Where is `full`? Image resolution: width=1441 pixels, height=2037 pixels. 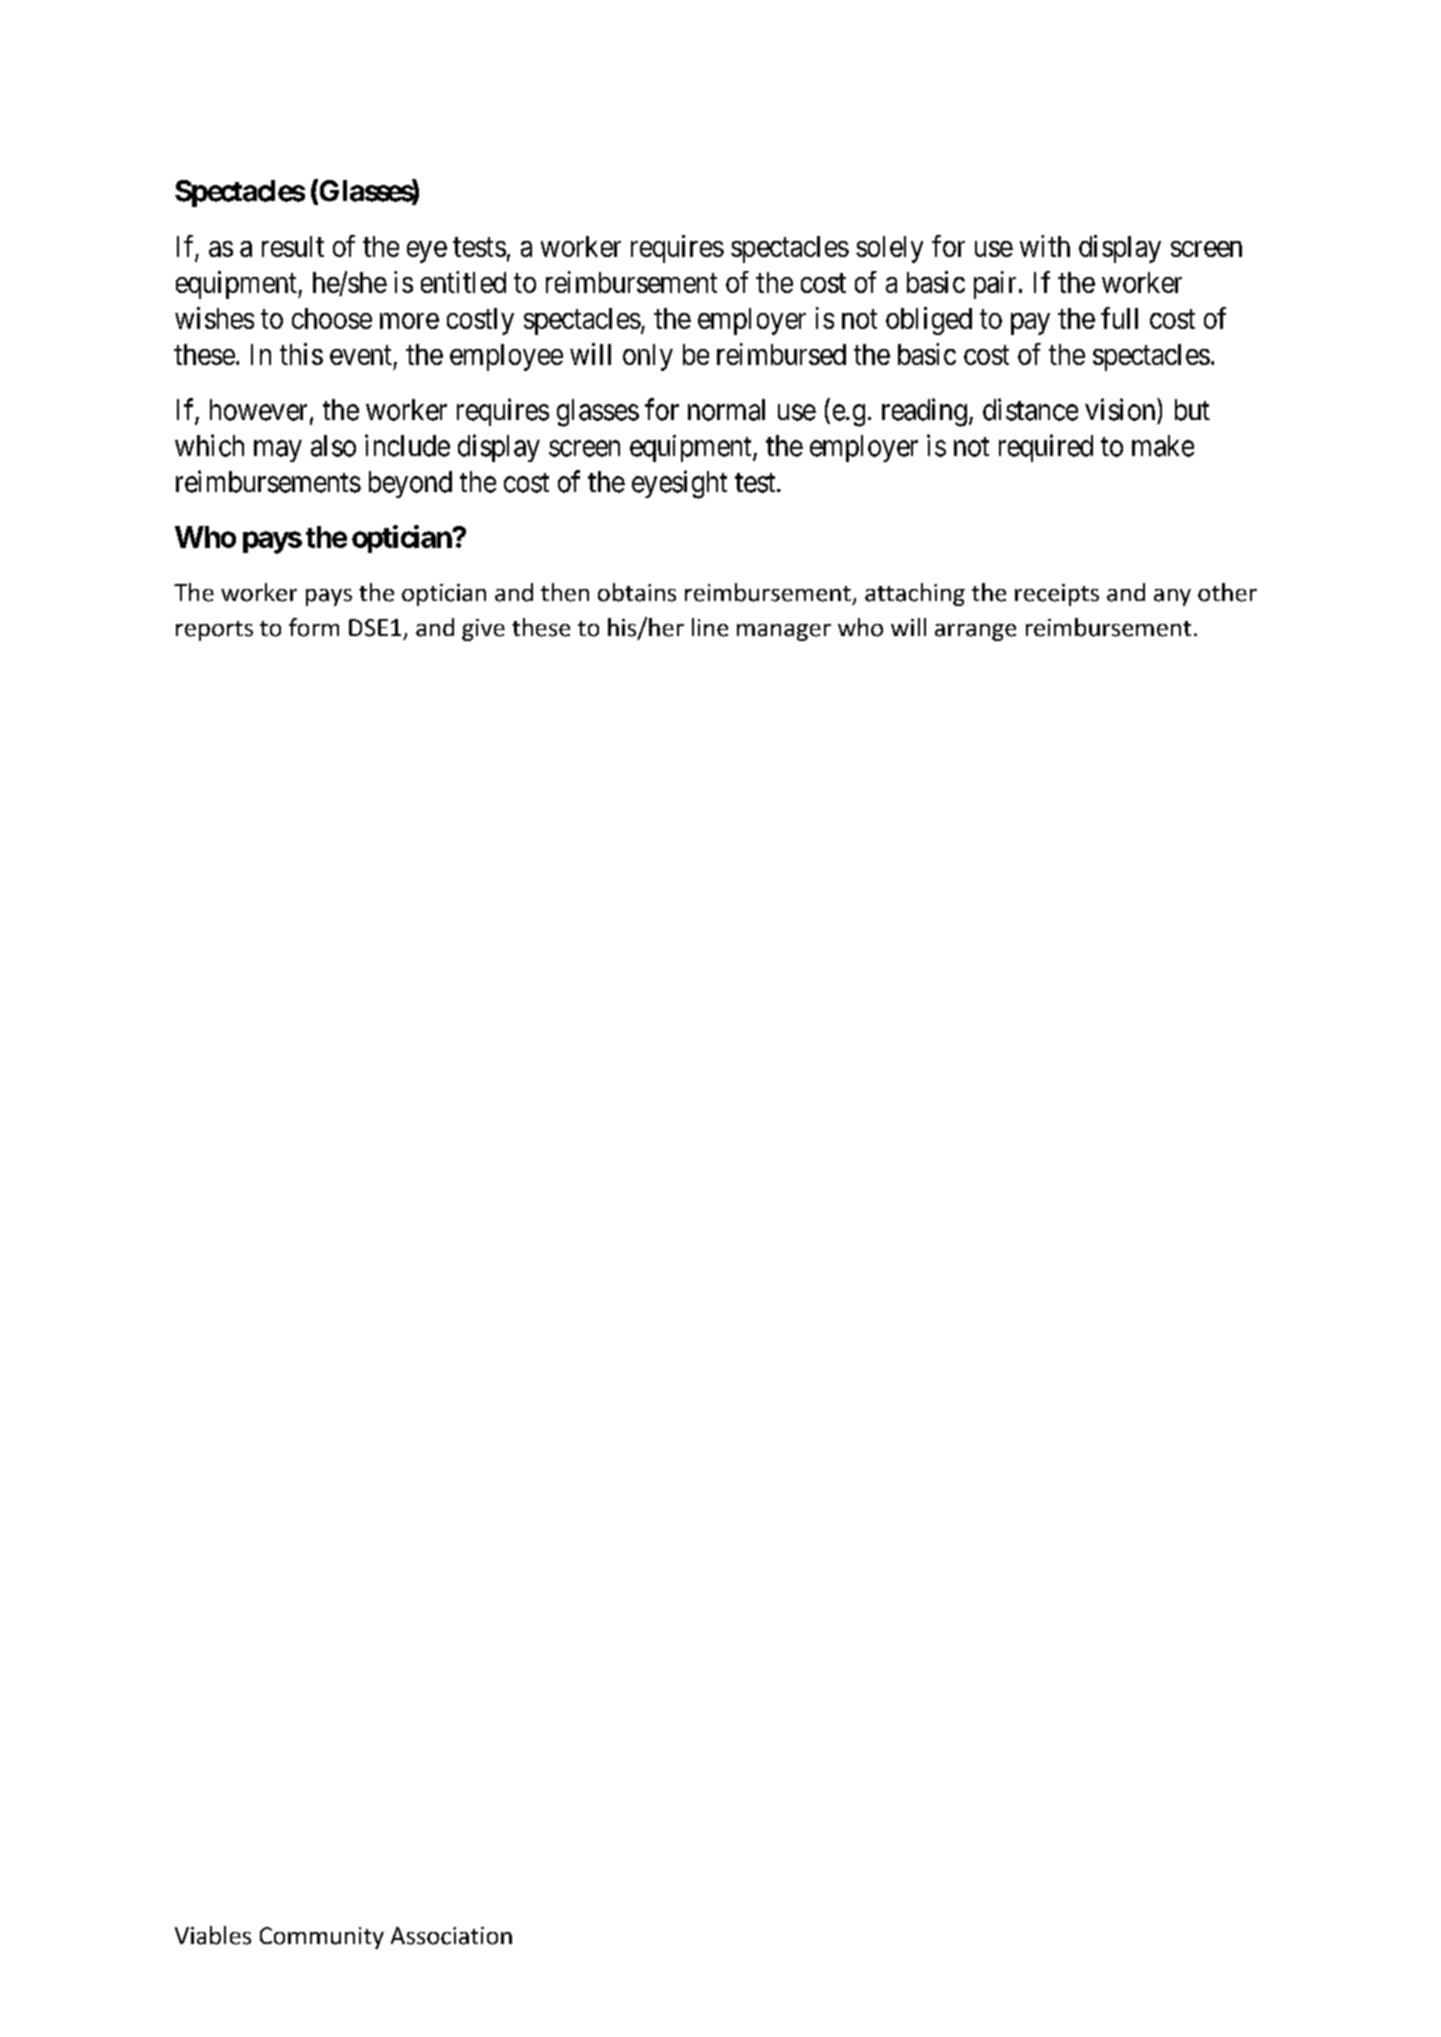 full is located at coordinates (1119, 318).
